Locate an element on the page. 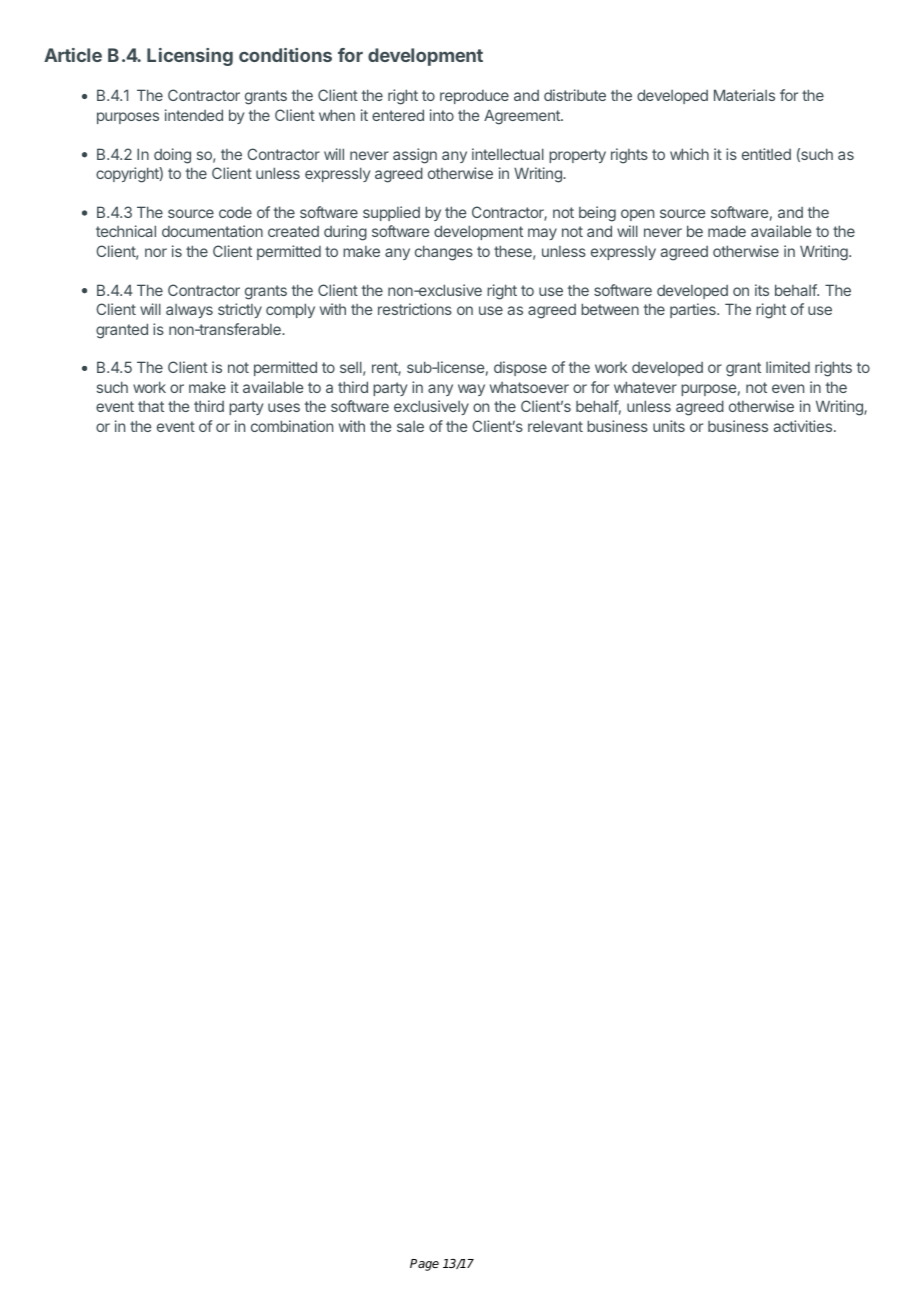 This document has height=1308, width=924. sale is located at coordinates (410, 426).
